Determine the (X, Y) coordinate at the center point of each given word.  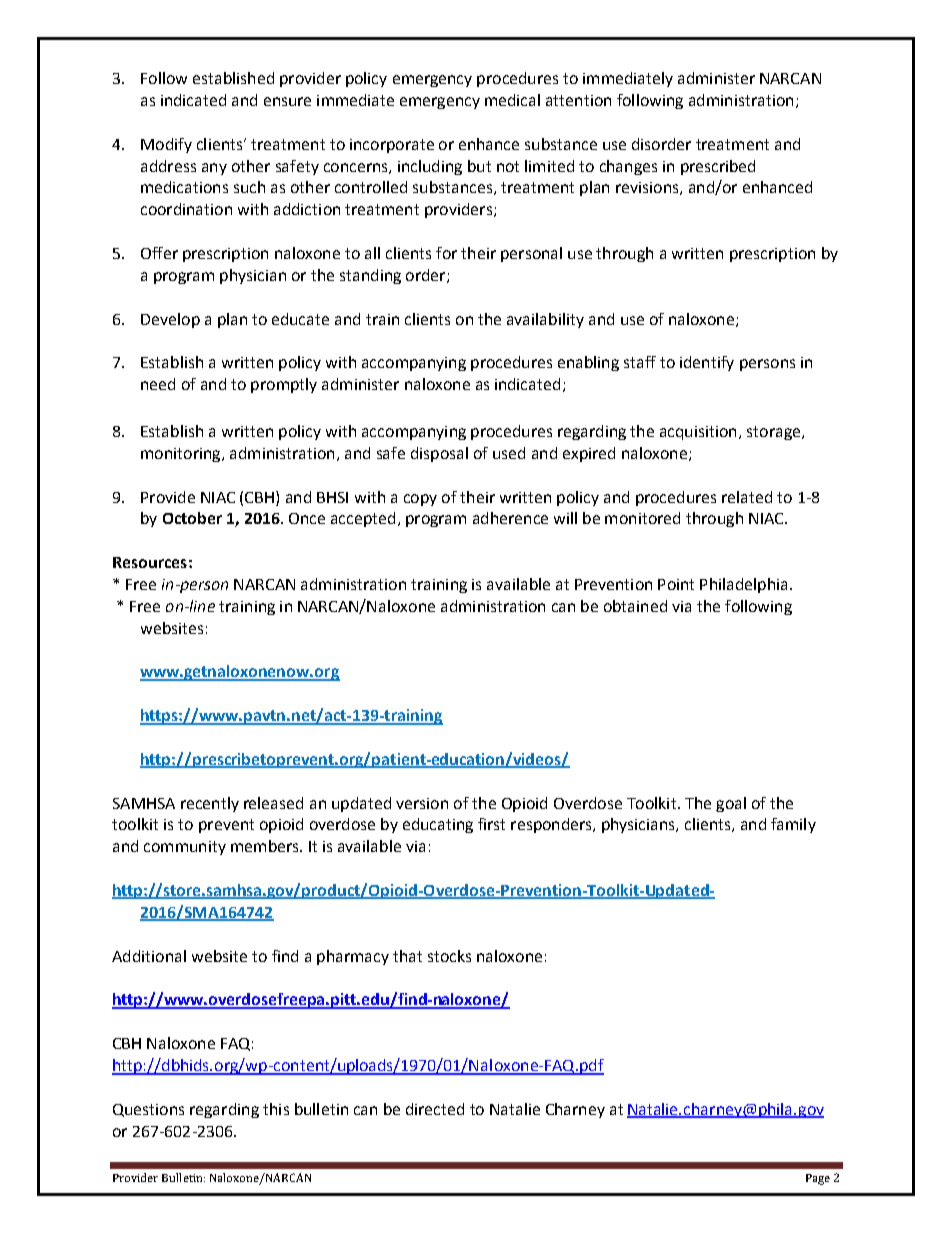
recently (210, 804)
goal (731, 804)
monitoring (182, 455)
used (509, 453)
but (479, 166)
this (276, 1109)
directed (435, 1109)
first (491, 824)
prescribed (718, 167)
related (747, 497)
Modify (166, 145)
